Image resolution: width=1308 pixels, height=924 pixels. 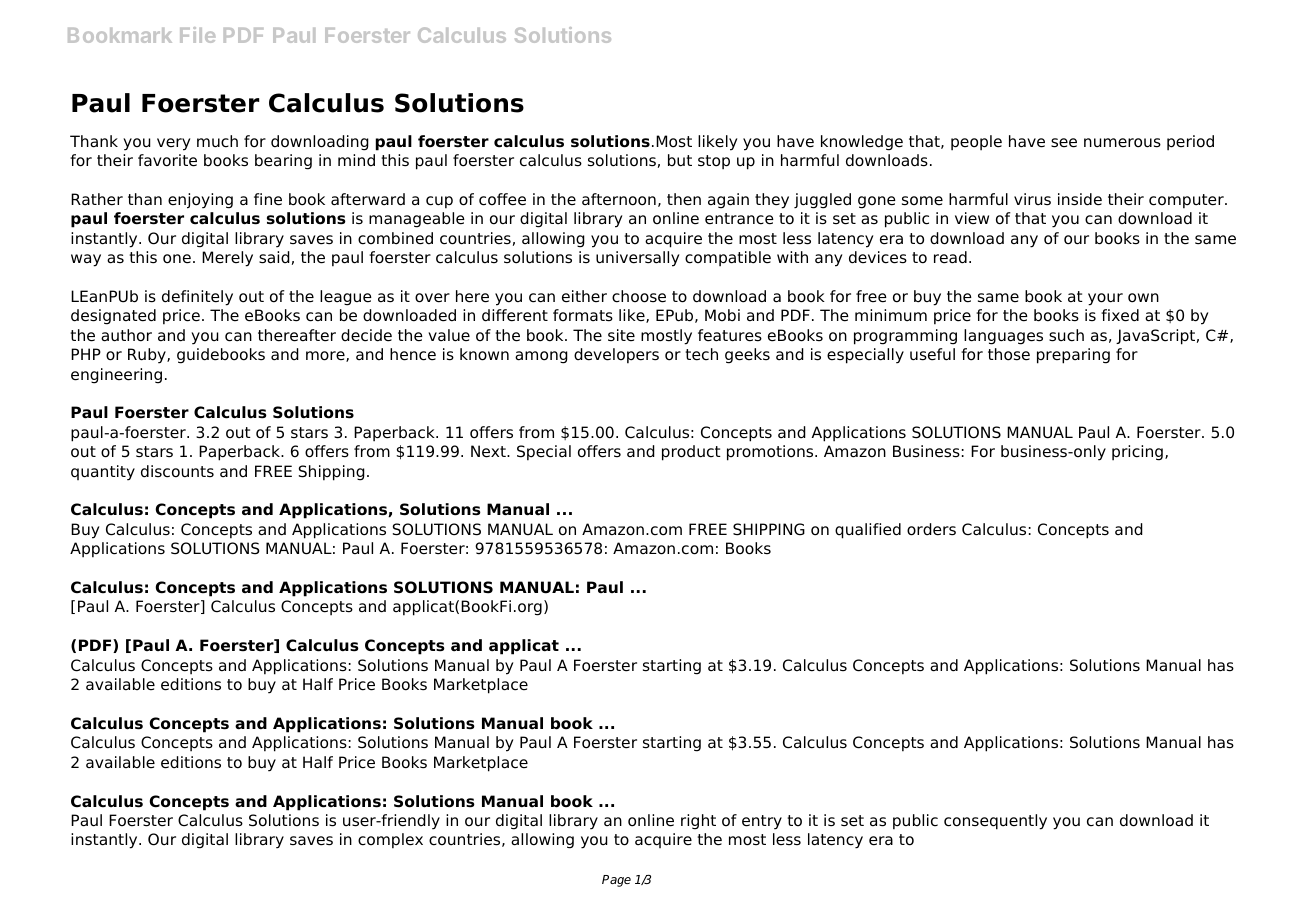 What do you see at coordinates (177, 471) in the document?
I see `discounts` at bounding box center [177, 471].
